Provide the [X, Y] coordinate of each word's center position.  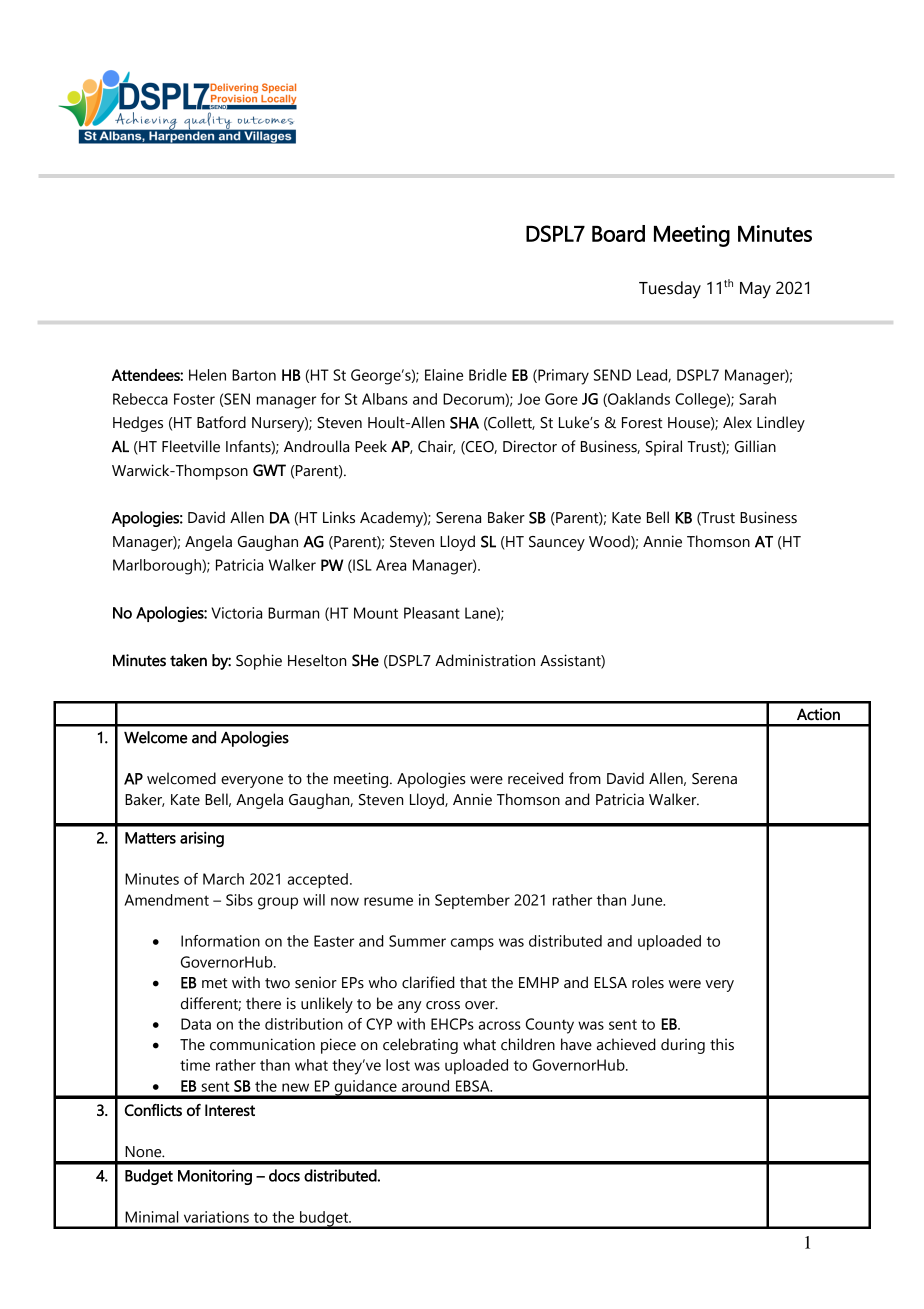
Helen [207, 375]
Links [339, 517]
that [473, 982]
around [425, 1086]
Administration [485, 660]
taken [188, 660]
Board [618, 233]
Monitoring [215, 1177]
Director [530, 446]
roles [648, 982]
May [755, 290]
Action [818, 714]
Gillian [755, 446]
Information [220, 941]
